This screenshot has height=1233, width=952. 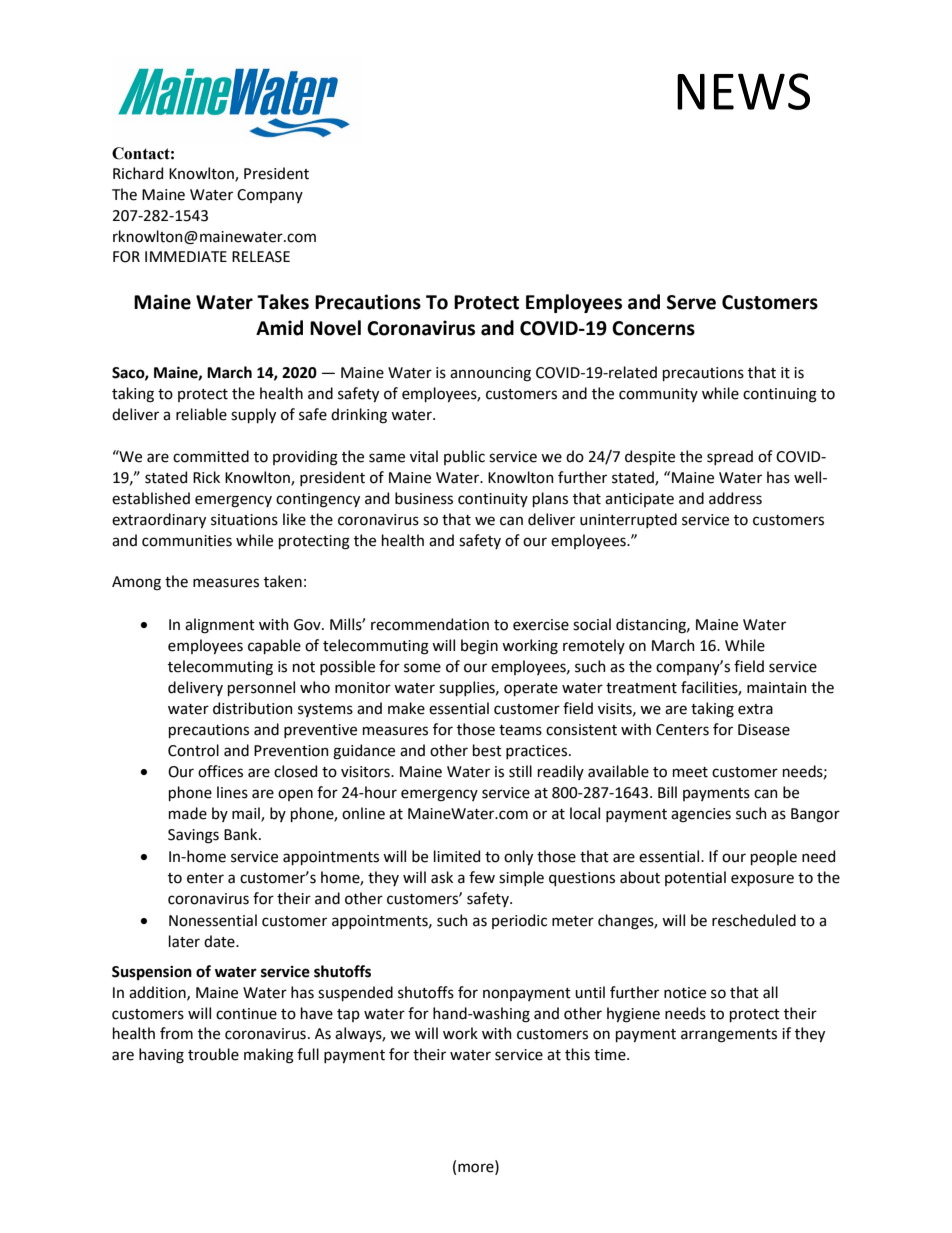 What do you see at coordinates (729, 1036) in the screenshot?
I see `arrangements` at bounding box center [729, 1036].
